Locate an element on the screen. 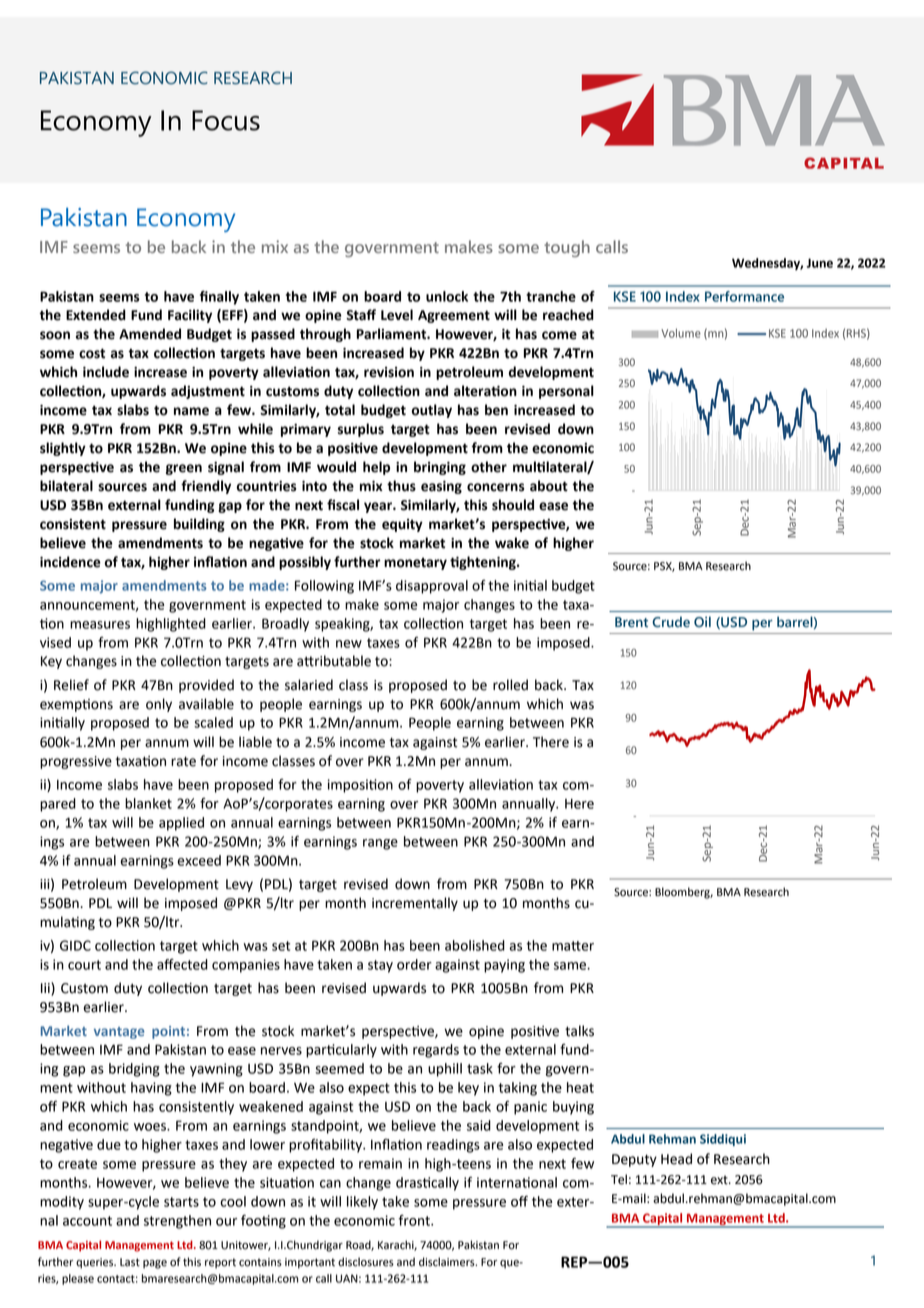  strengthen is located at coordinates (177, 1222).
